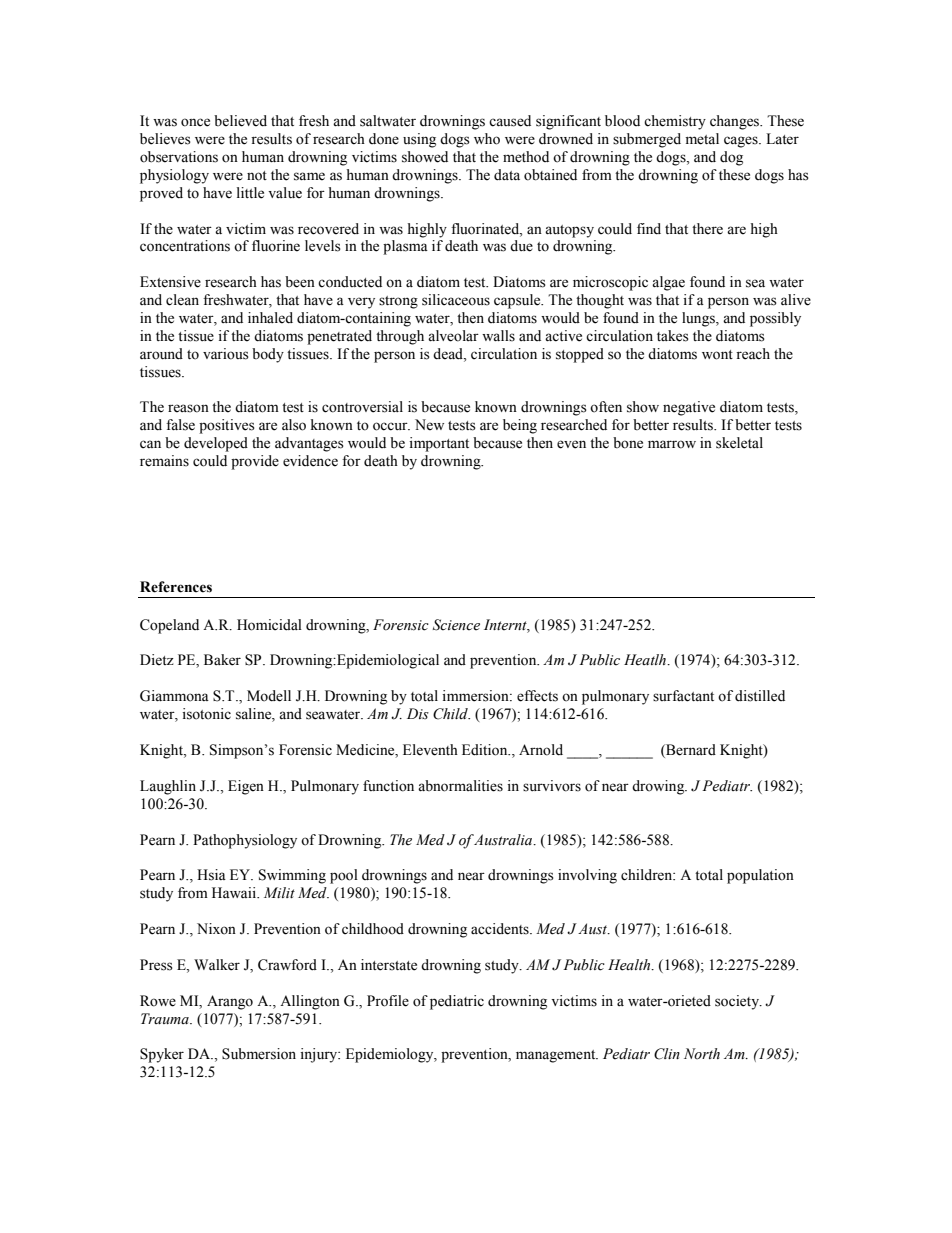 The width and height of the screenshot is (952, 1233). What do you see at coordinates (486, 750) in the screenshot?
I see `Edition` at bounding box center [486, 750].
